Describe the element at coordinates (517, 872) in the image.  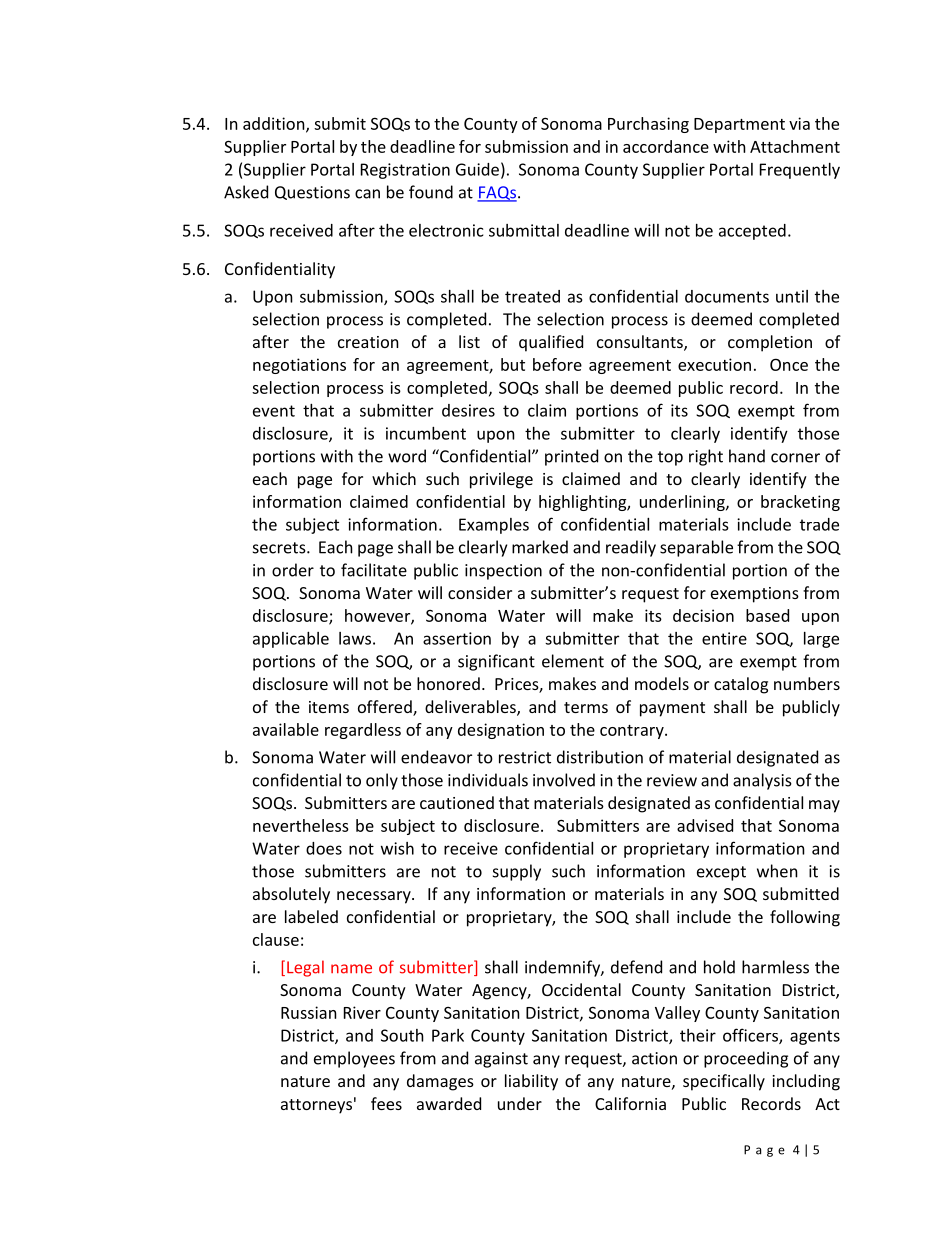
I see `supply` at that location.
